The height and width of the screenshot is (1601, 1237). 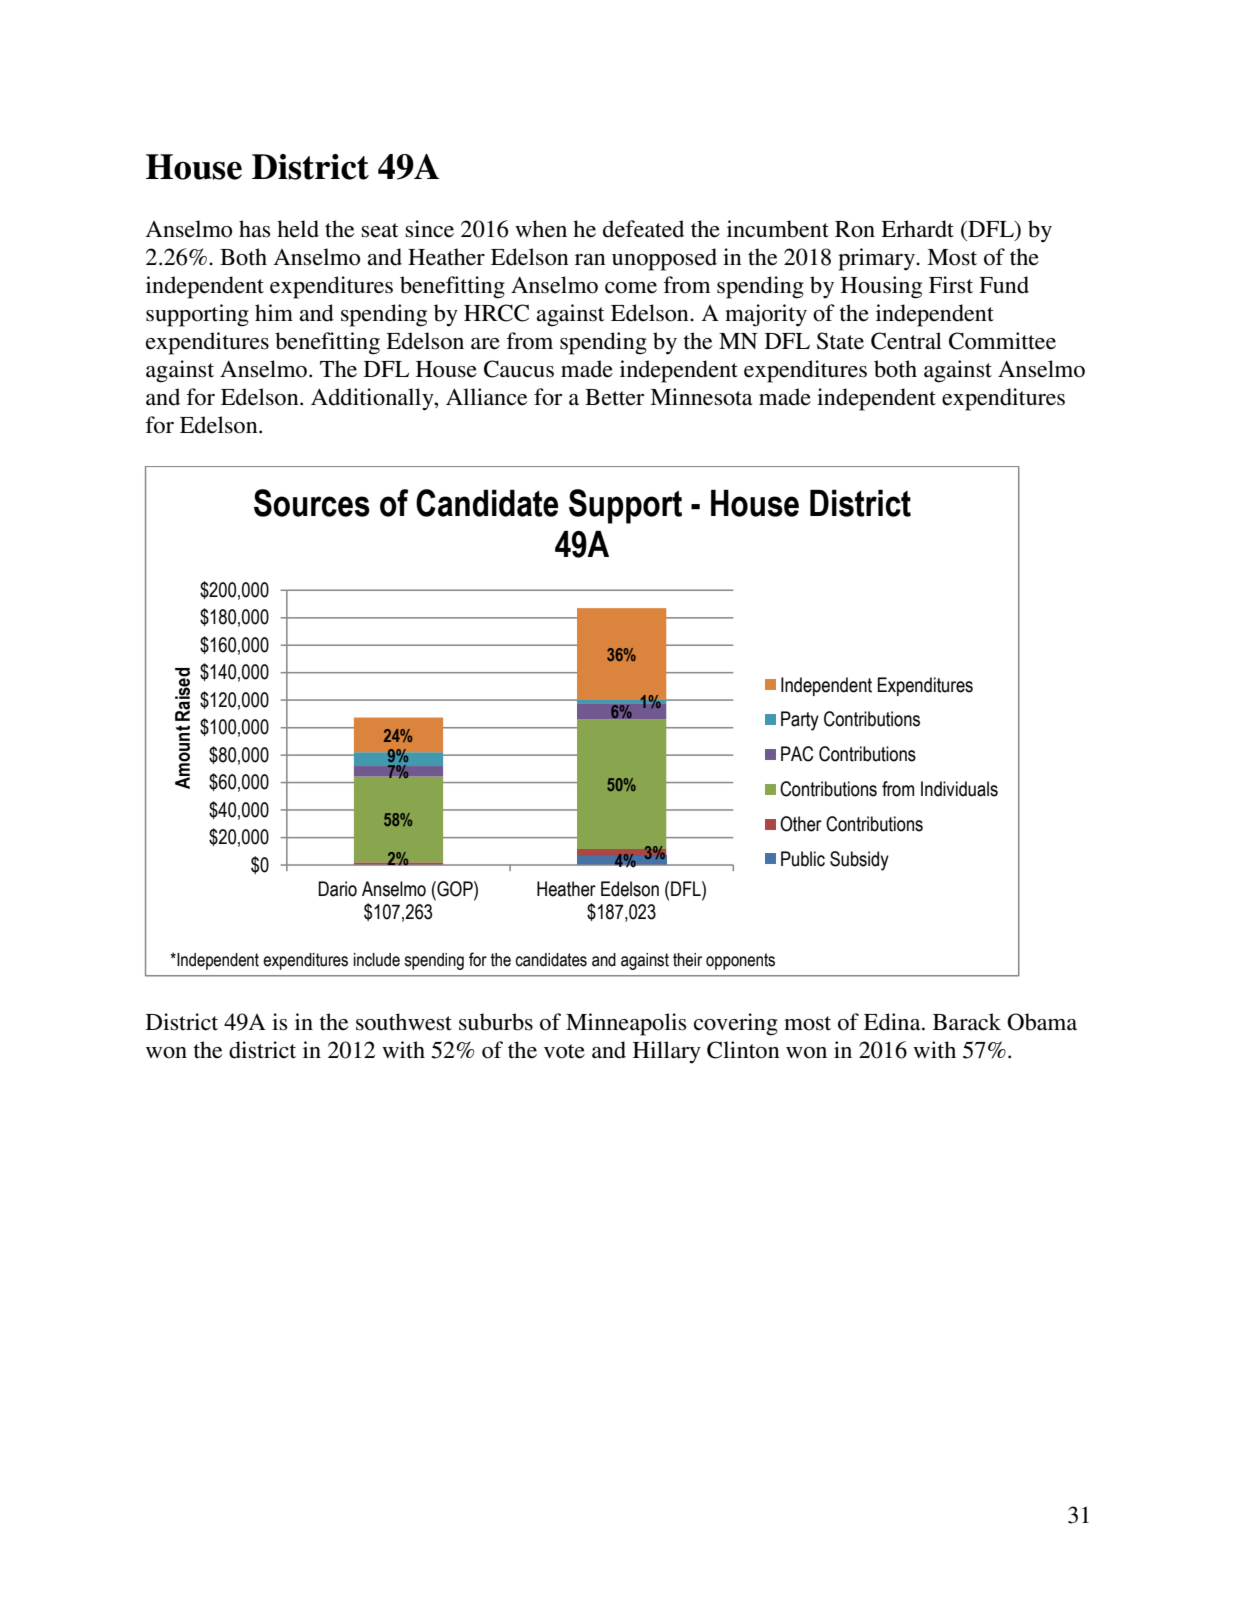 I want to click on First, so click(x=951, y=285).
